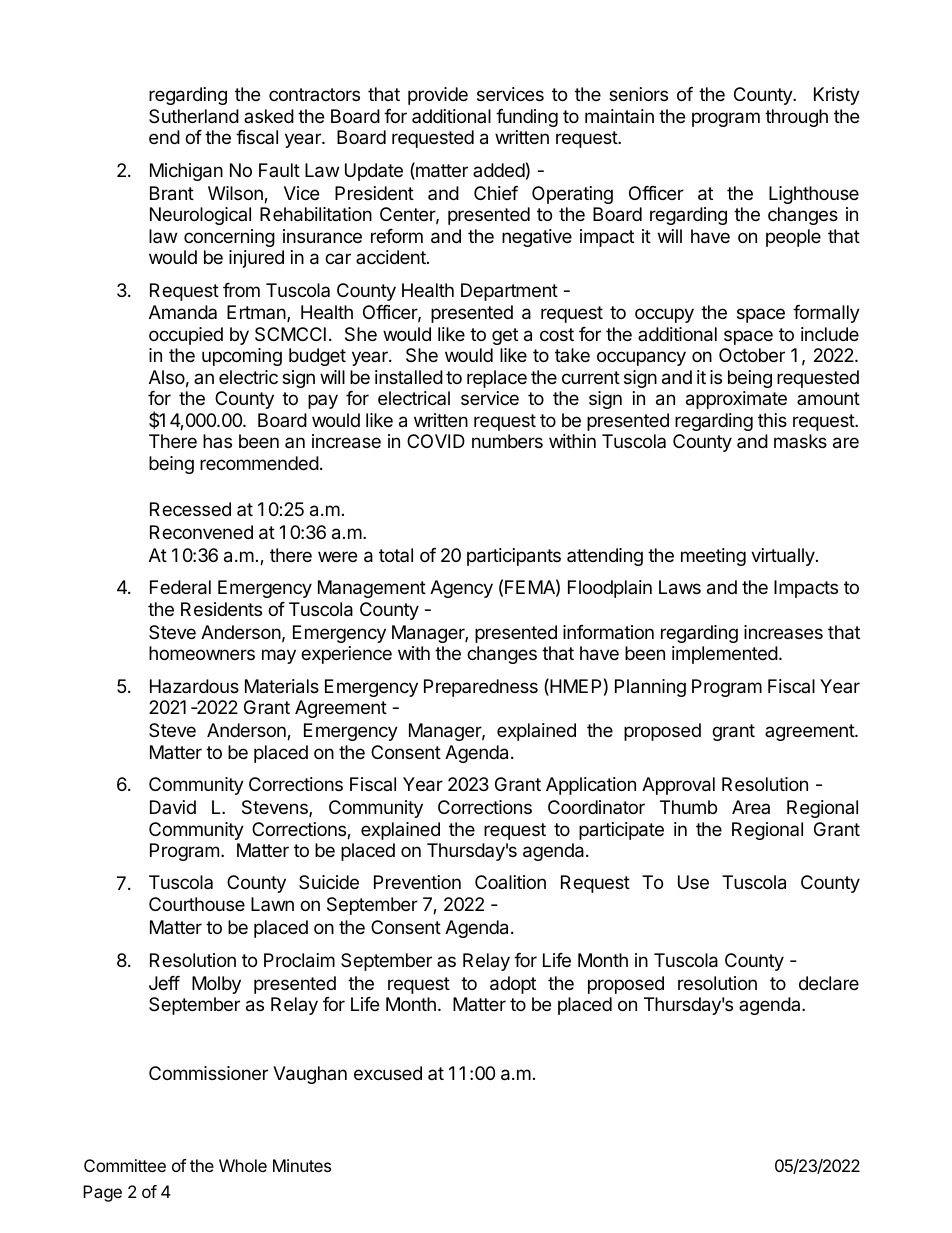 The height and width of the image is (1233, 952). What do you see at coordinates (796, 118) in the image?
I see `through` at bounding box center [796, 118].
